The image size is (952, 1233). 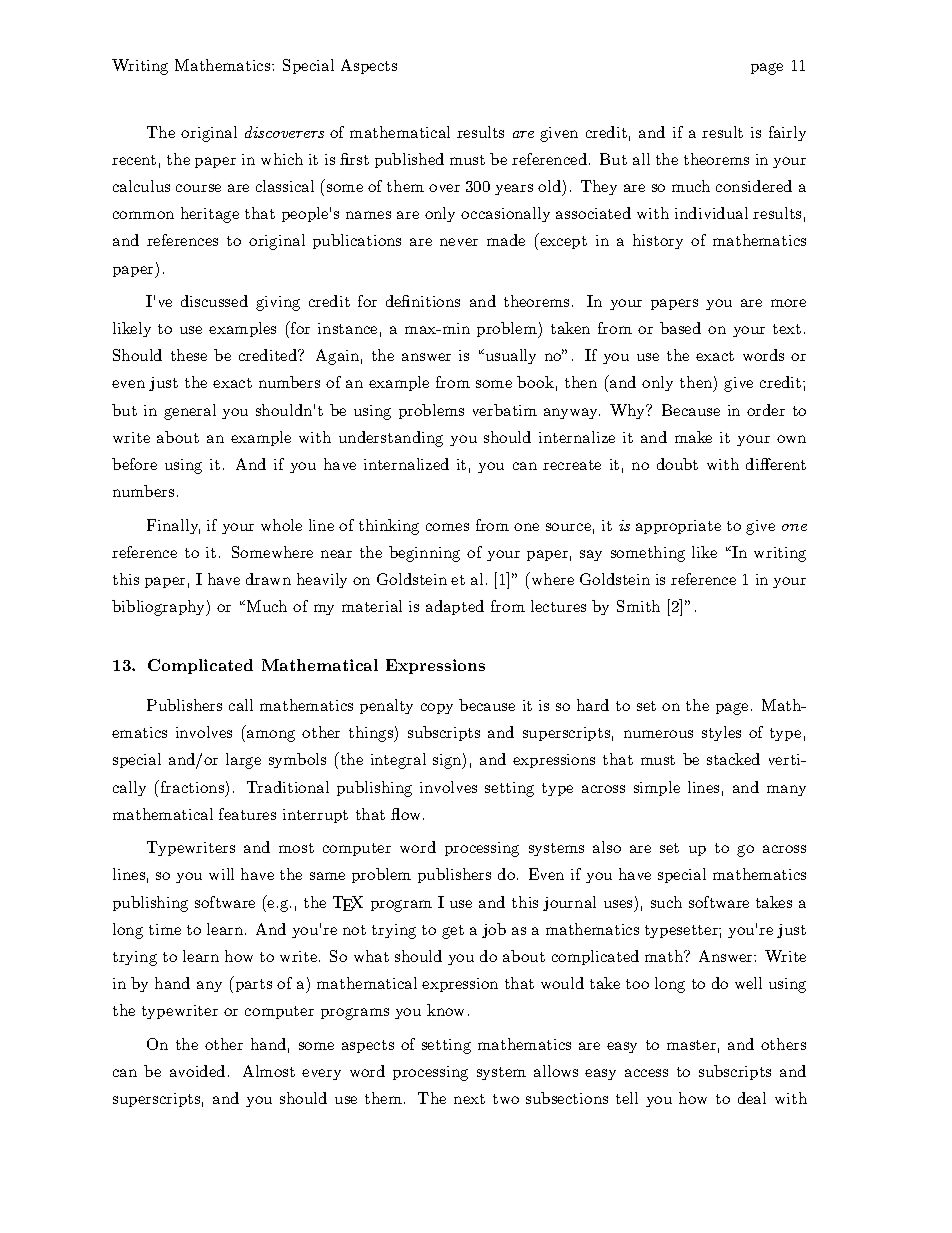 What do you see at coordinates (666, 902) in the page?
I see `such` at bounding box center [666, 902].
